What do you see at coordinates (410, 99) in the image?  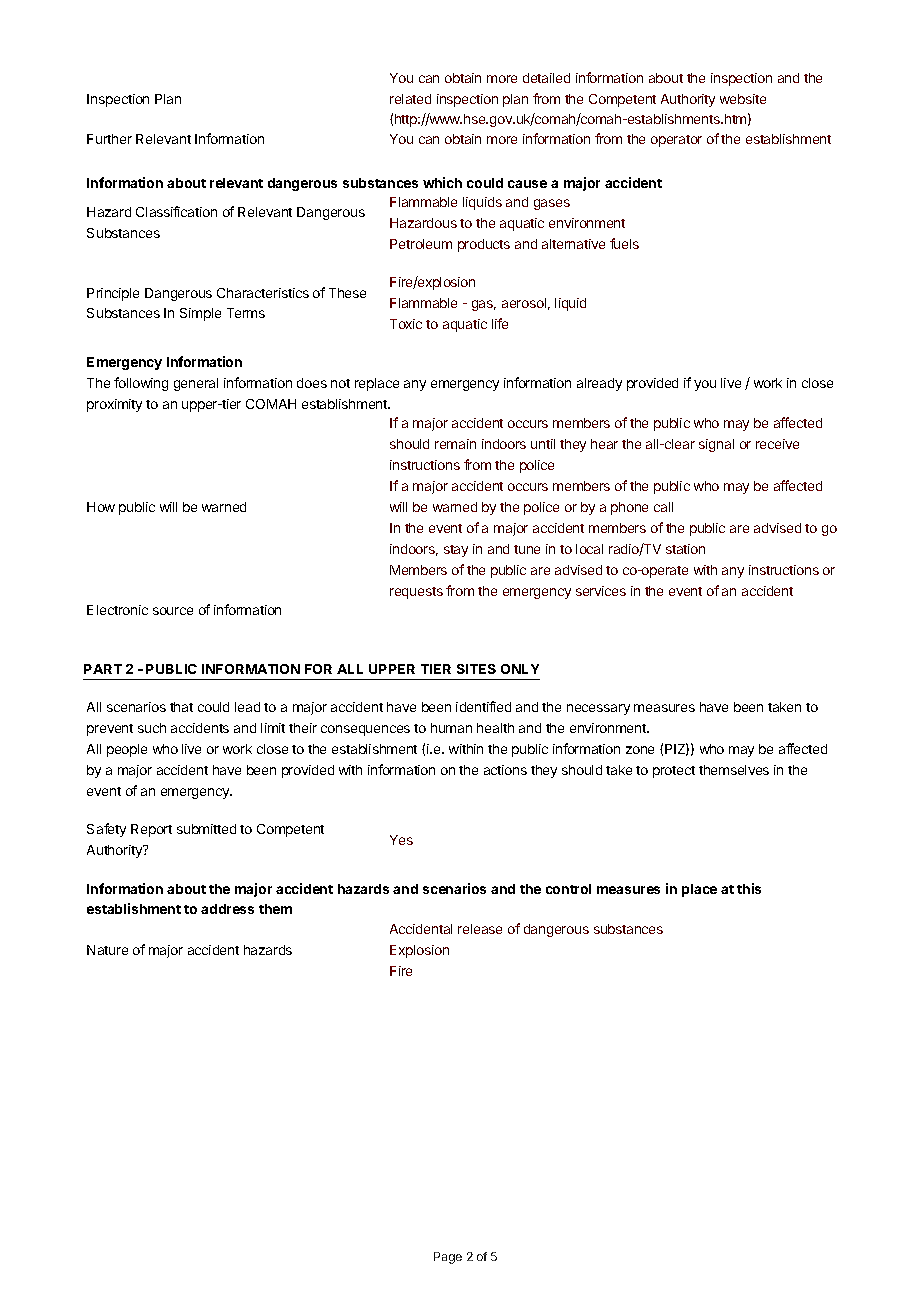 I see `related` at bounding box center [410, 99].
